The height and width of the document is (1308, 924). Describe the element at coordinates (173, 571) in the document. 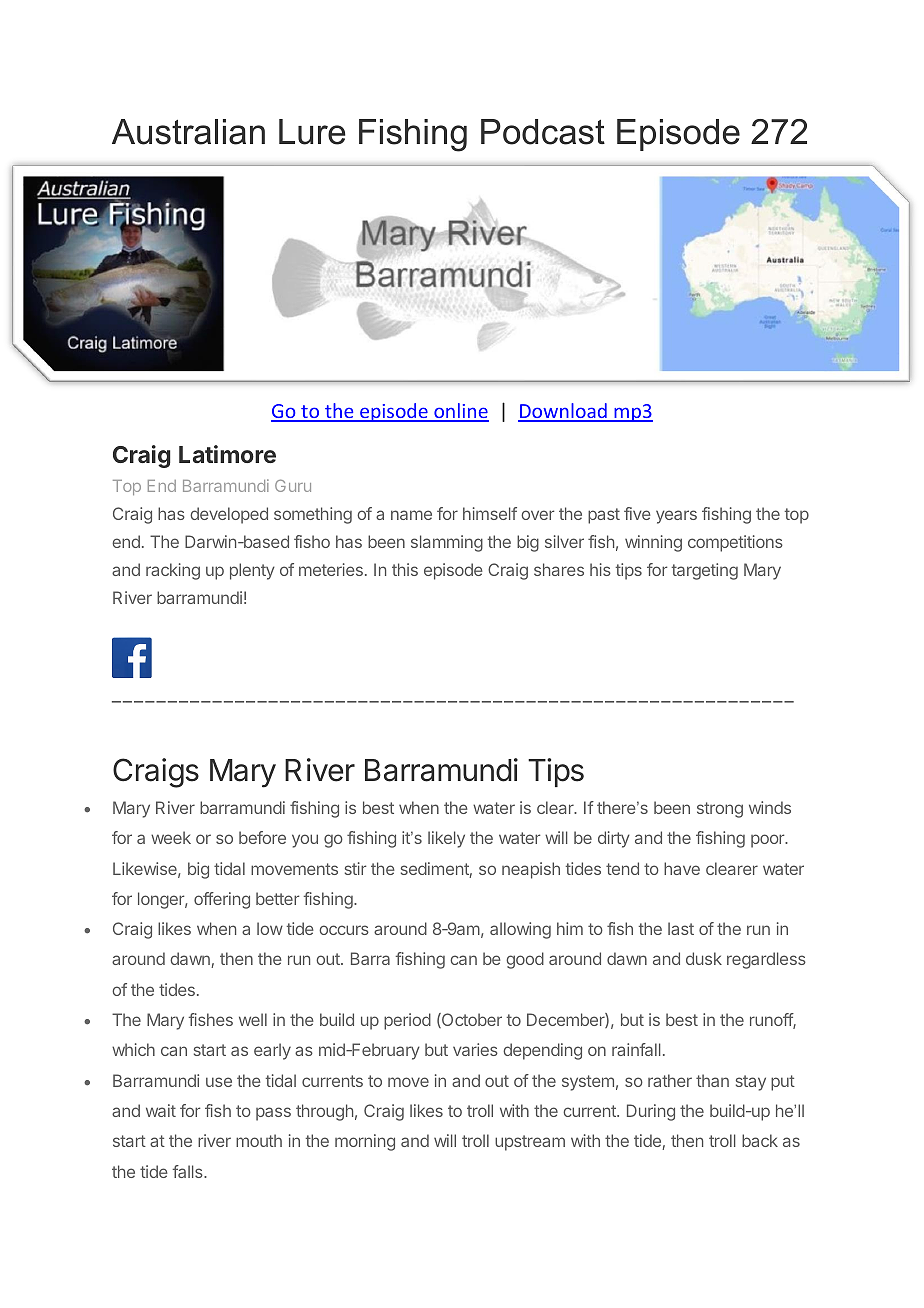

I see `racking` at that location.
